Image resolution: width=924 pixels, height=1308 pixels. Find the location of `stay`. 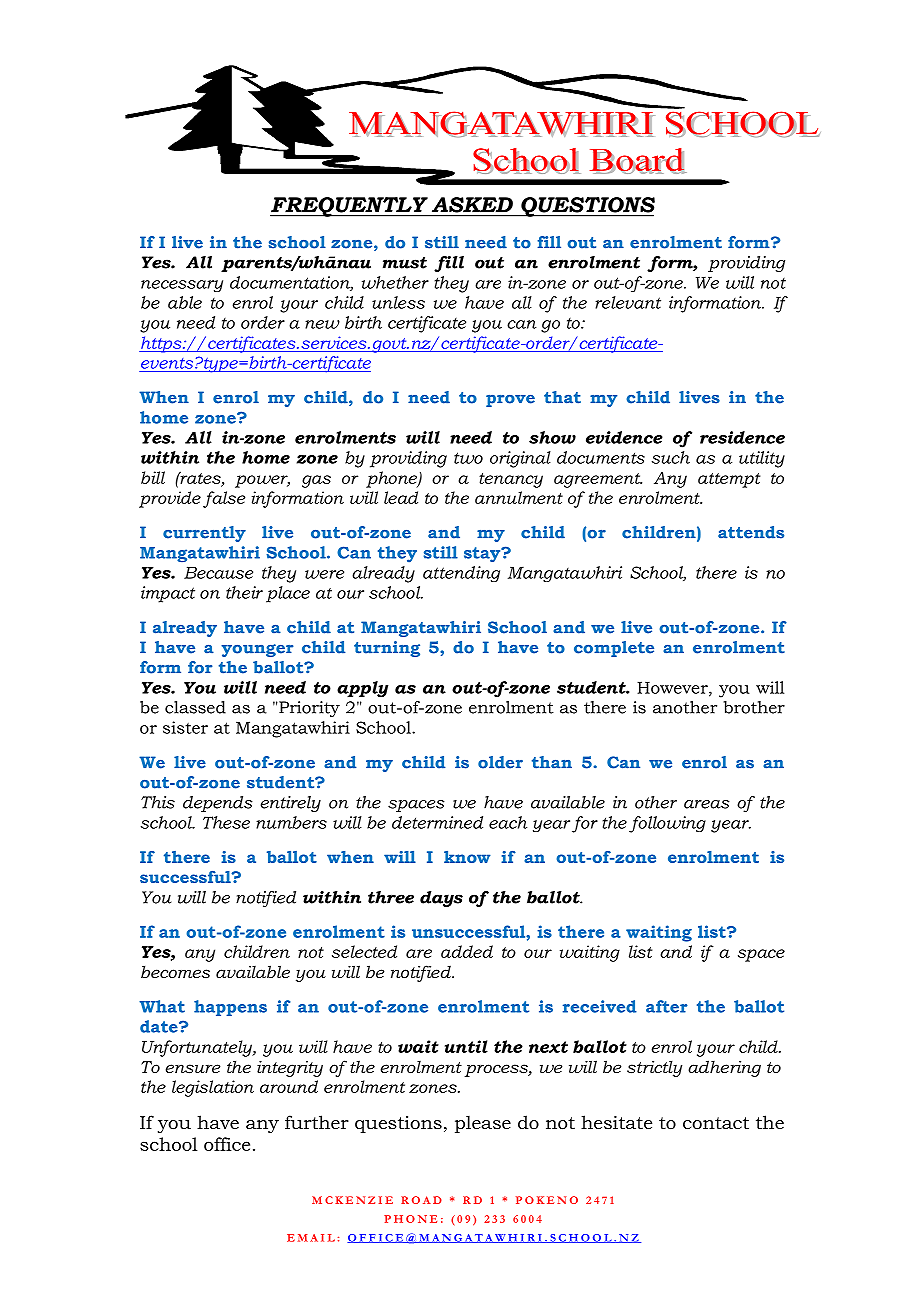

stay is located at coordinates (483, 554).
